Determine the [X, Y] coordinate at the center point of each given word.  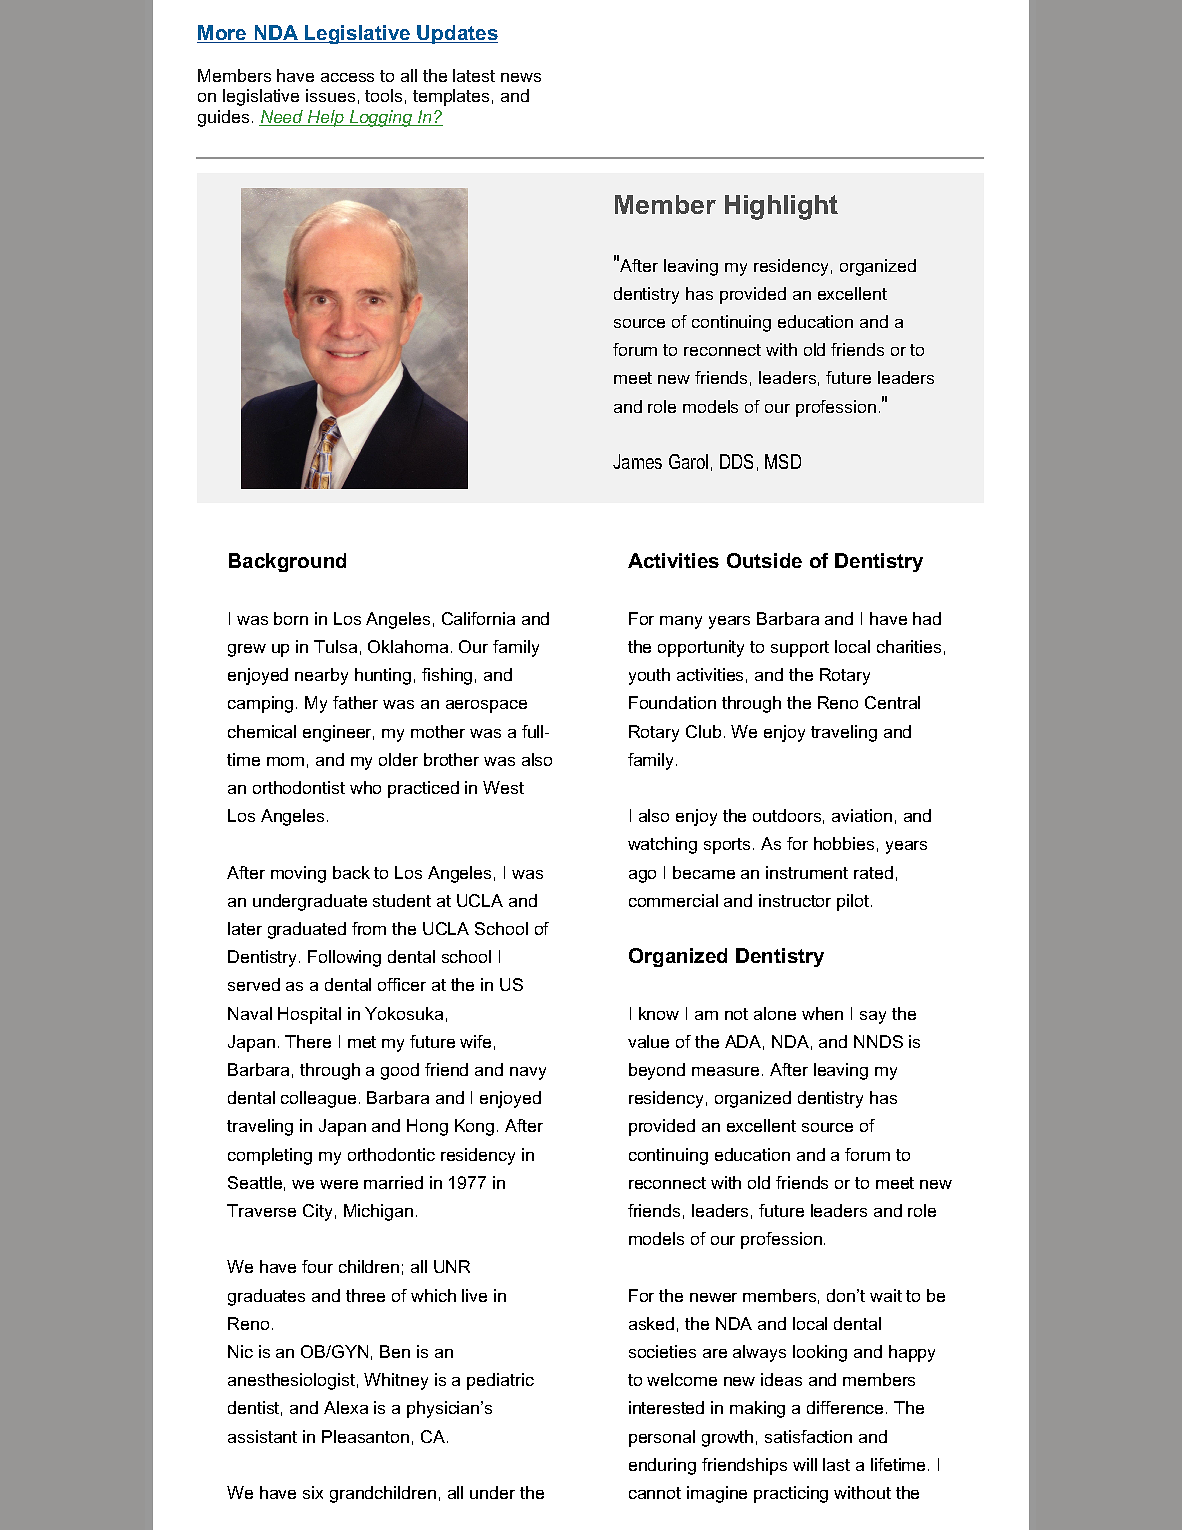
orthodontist [299, 787]
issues [330, 95]
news [521, 77]
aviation [862, 815]
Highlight [781, 207]
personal [662, 1438]
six [313, 1492]
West [503, 787]
